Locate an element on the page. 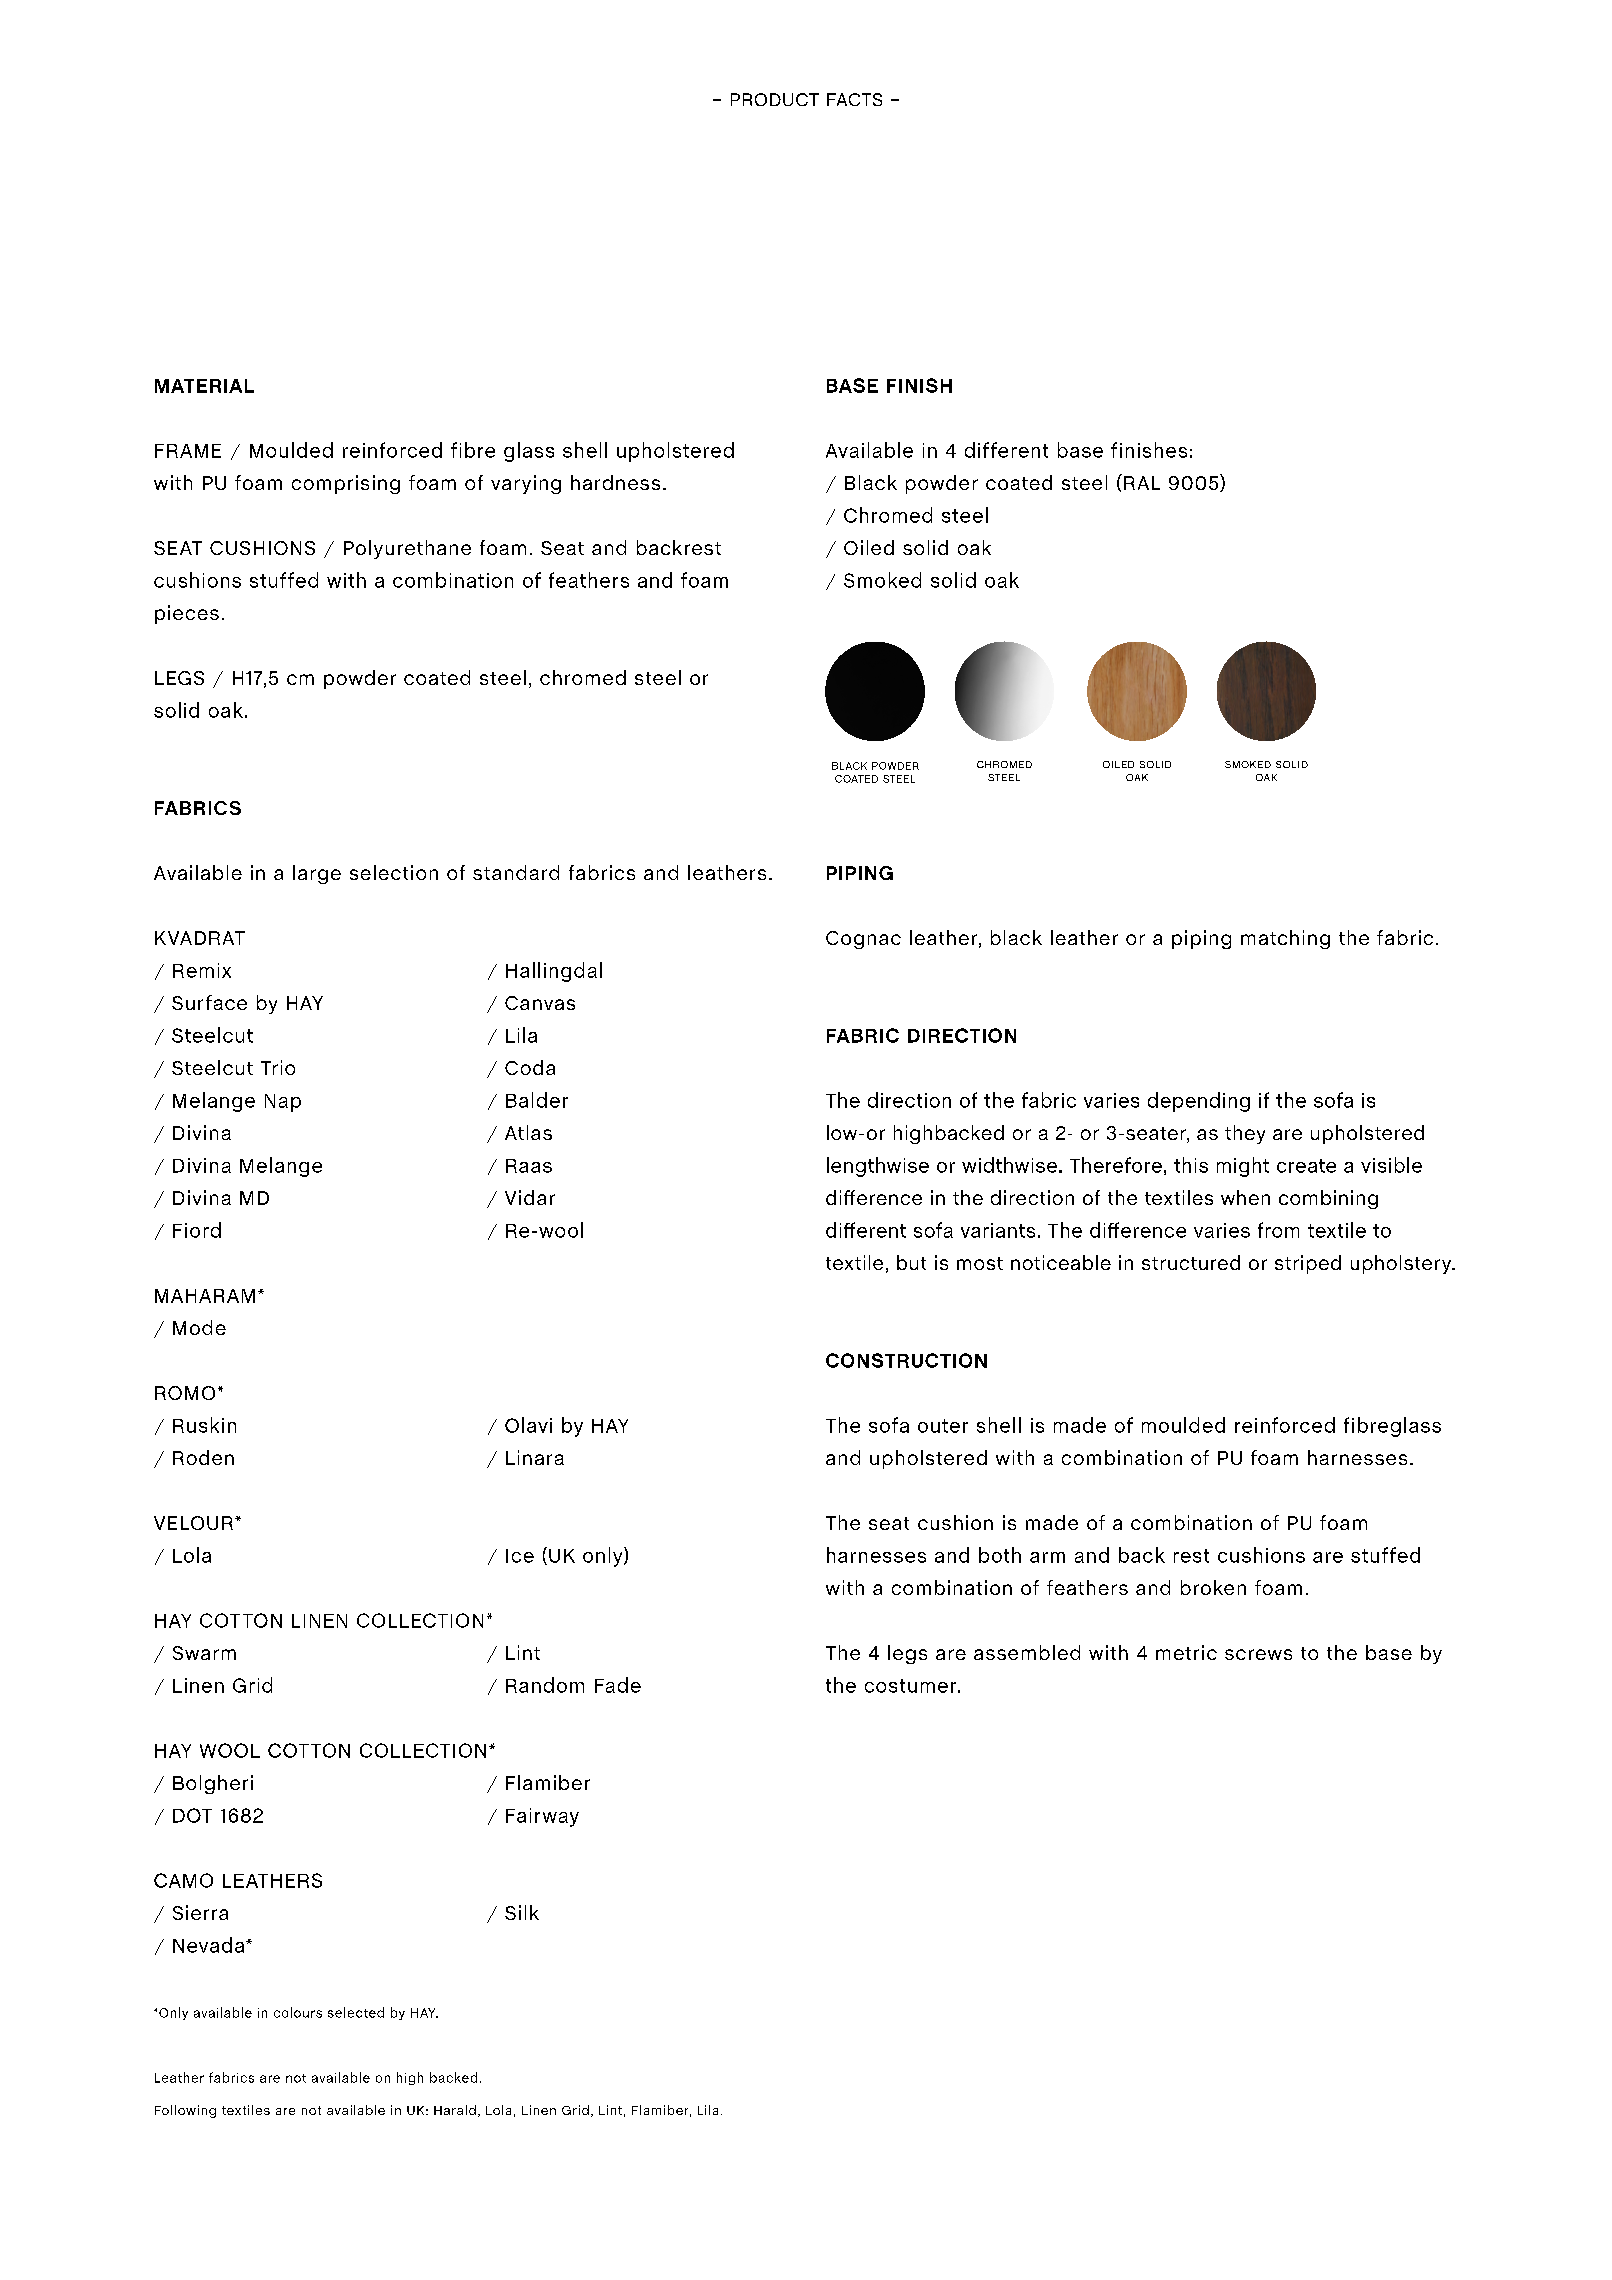  Silk is located at coordinates (522, 1912).
